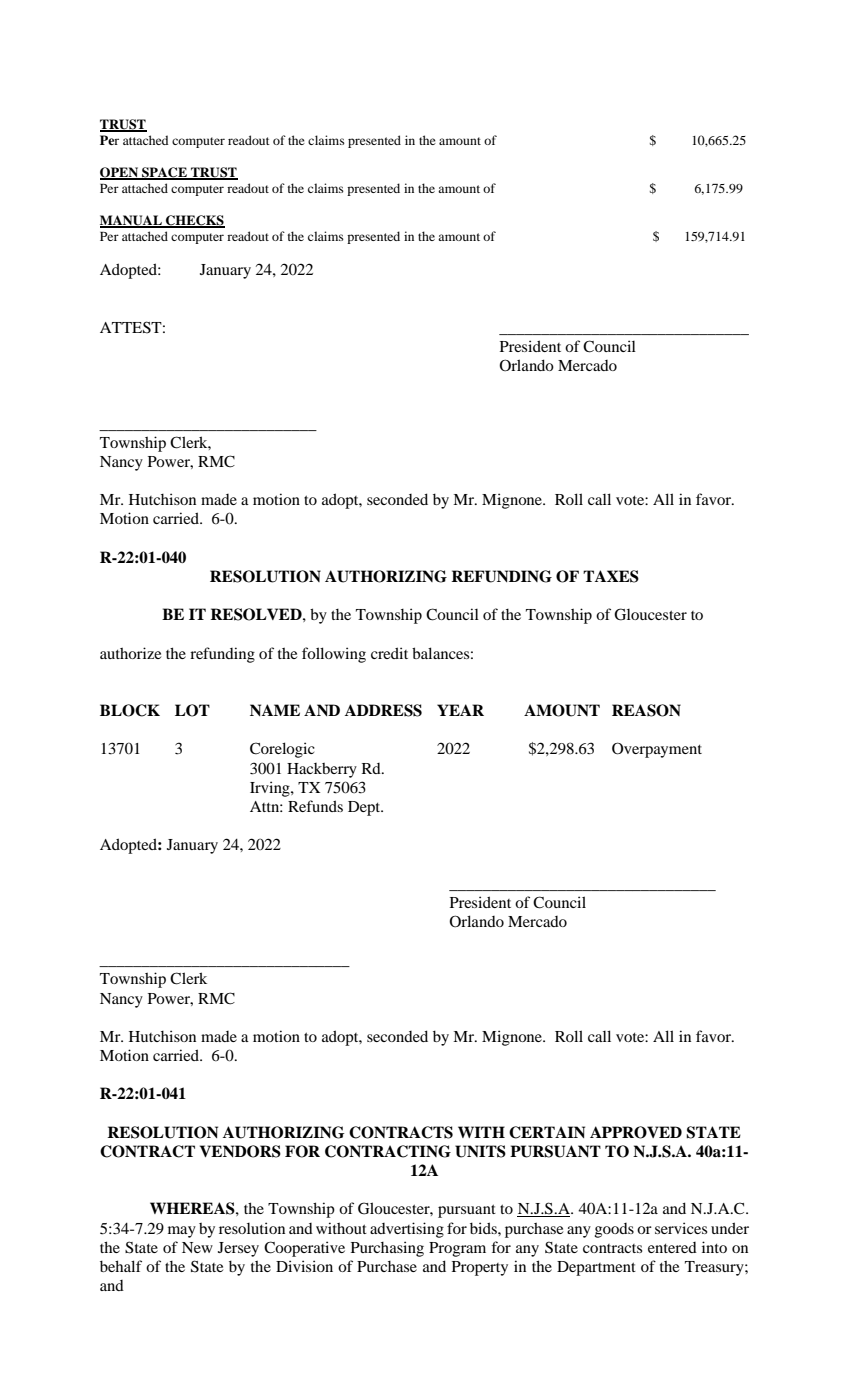 This screenshot has width=849, height=1400. Describe the element at coordinates (164, 173) in the screenshot. I see `SPACE` at that location.
